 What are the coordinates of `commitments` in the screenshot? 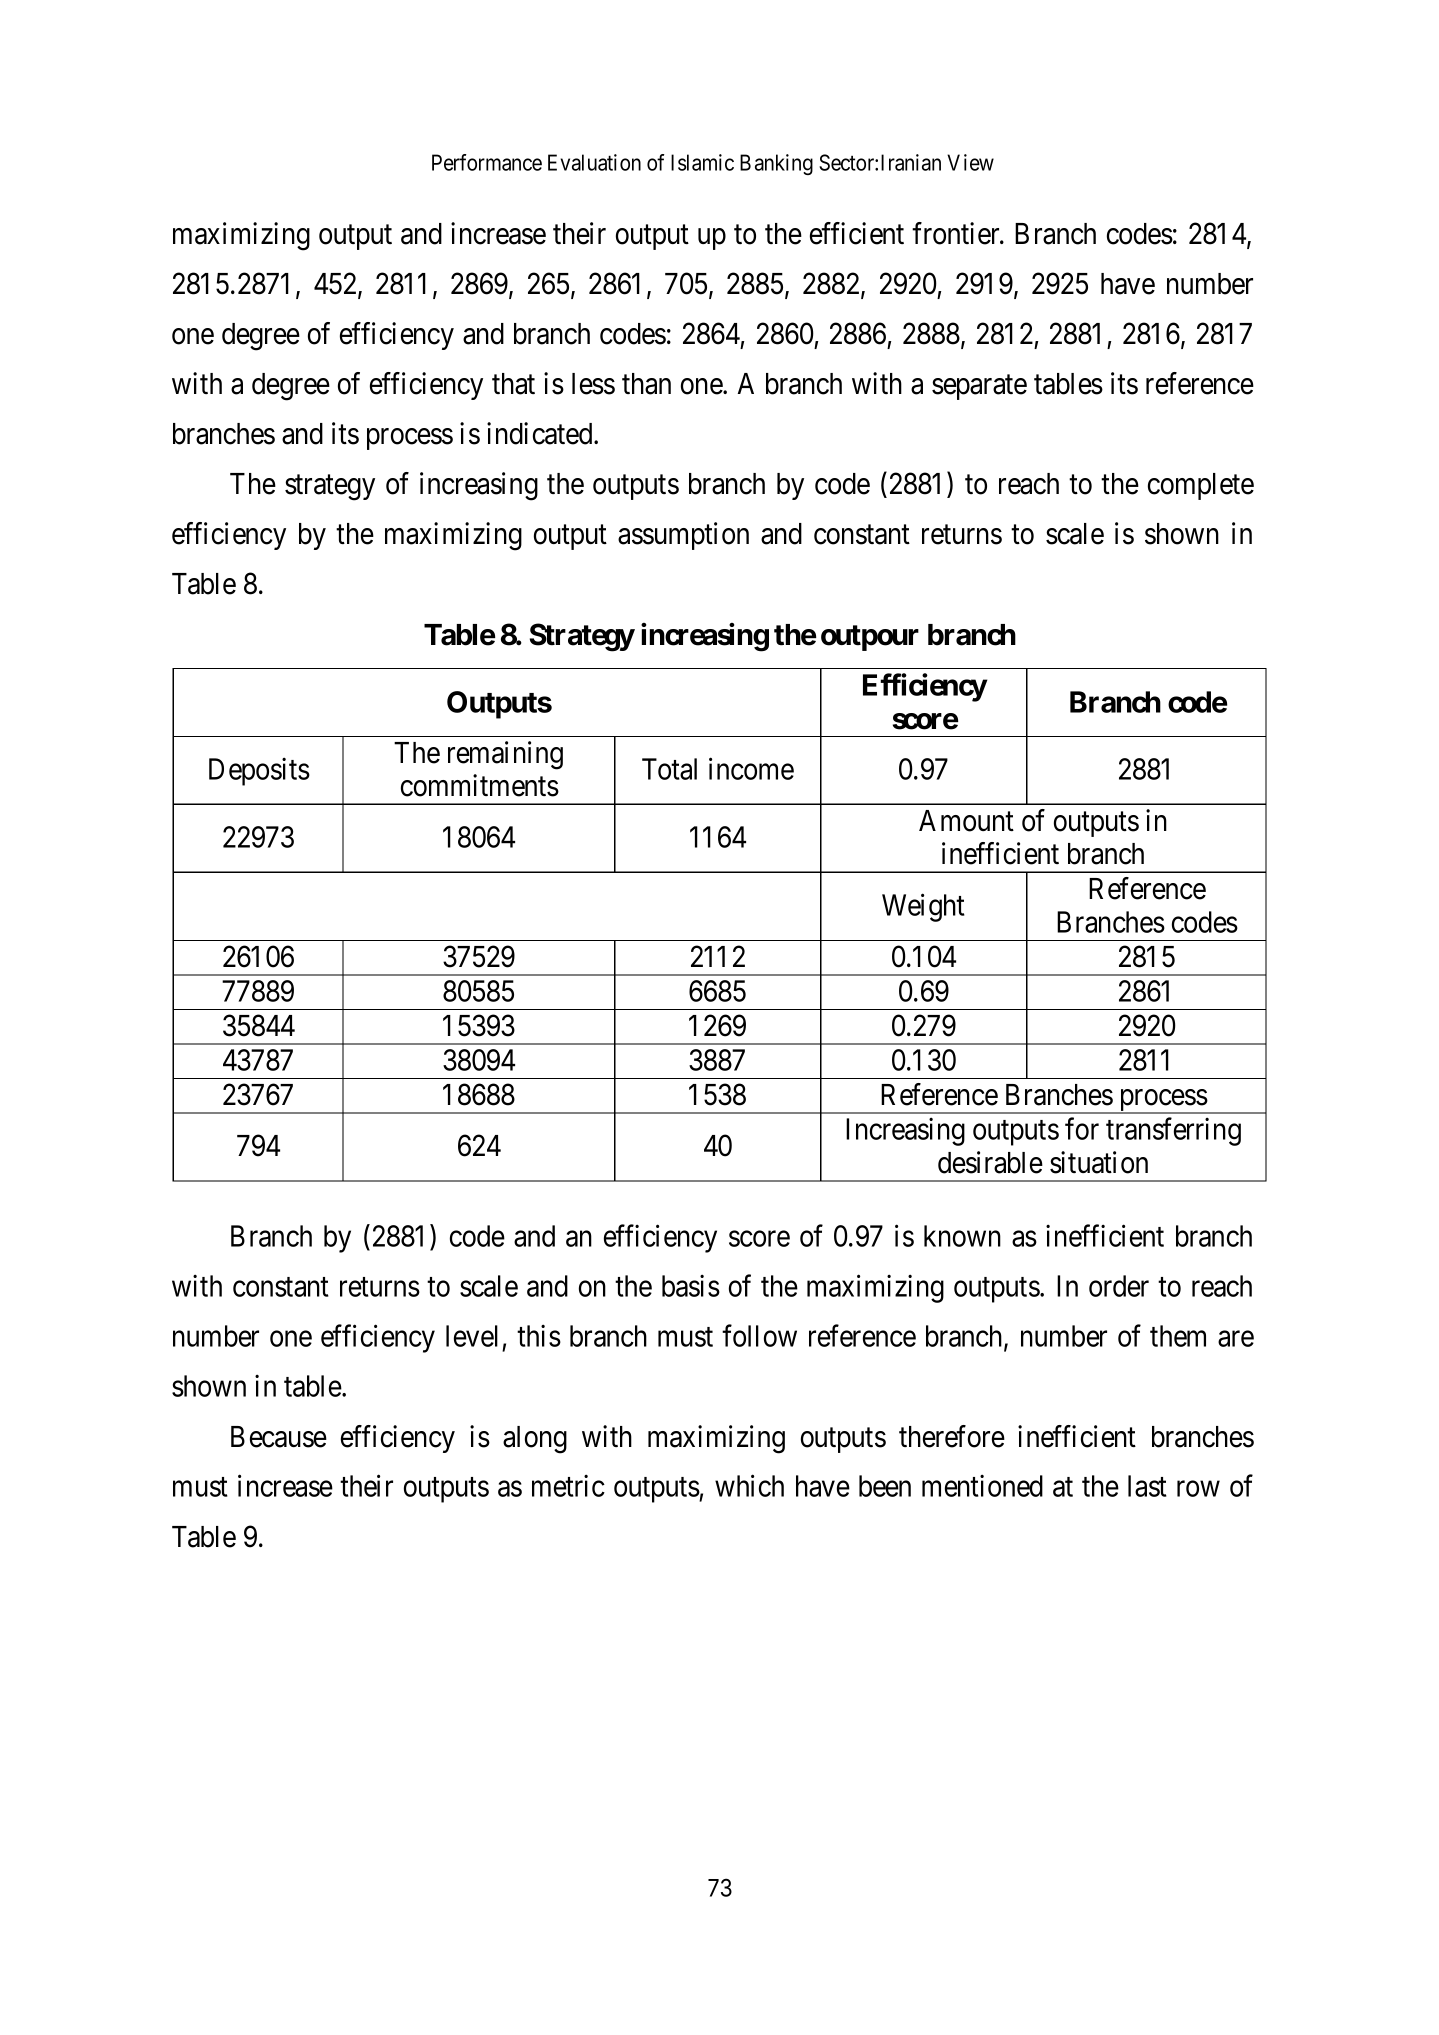 It's located at (480, 785).
